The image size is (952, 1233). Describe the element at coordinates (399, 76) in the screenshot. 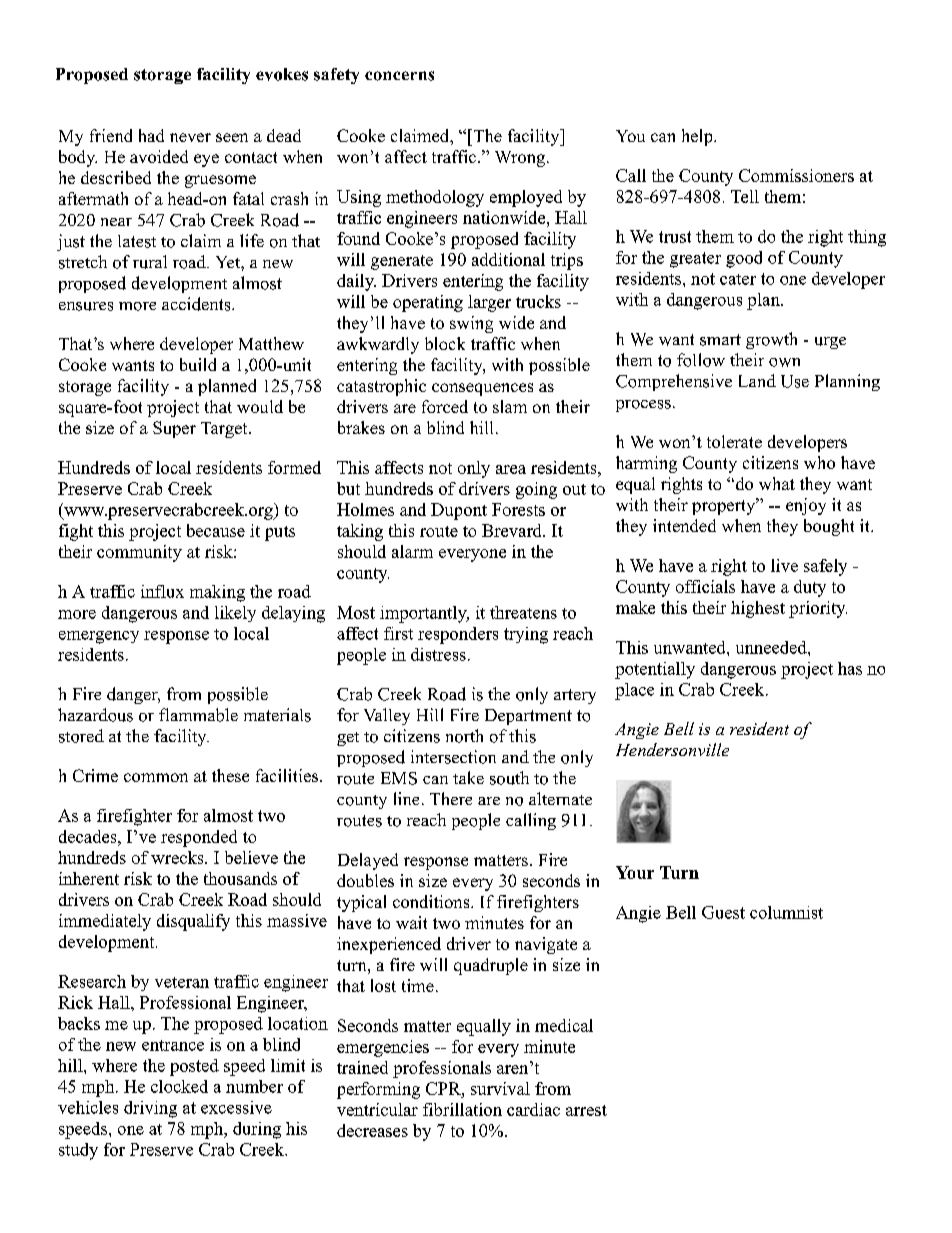

I see `concerns` at that location.
